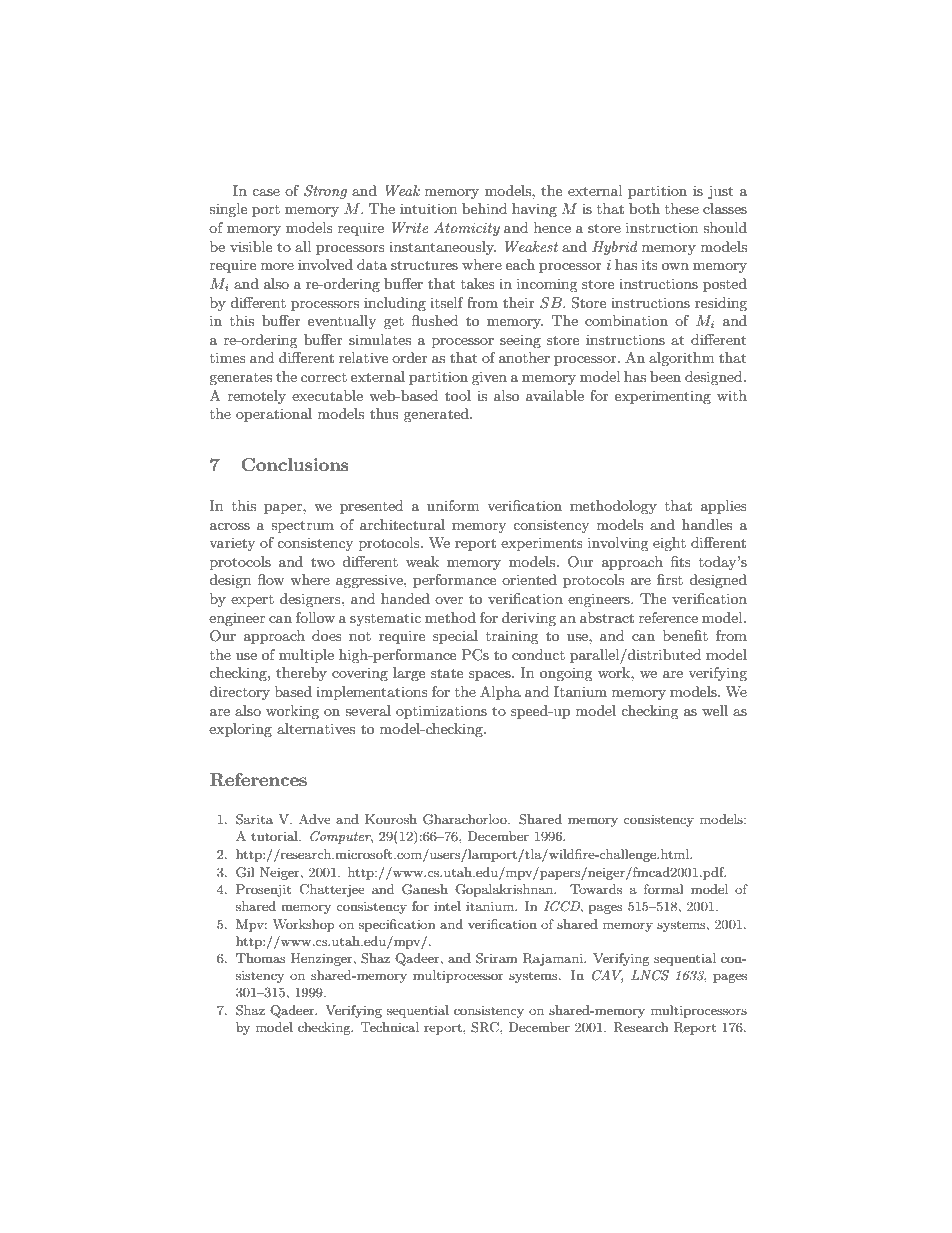 The image size is (952, 1233). What do you see at coordinates (266, 192) in the page?
I see `case` at bounding box center [266, 192].
